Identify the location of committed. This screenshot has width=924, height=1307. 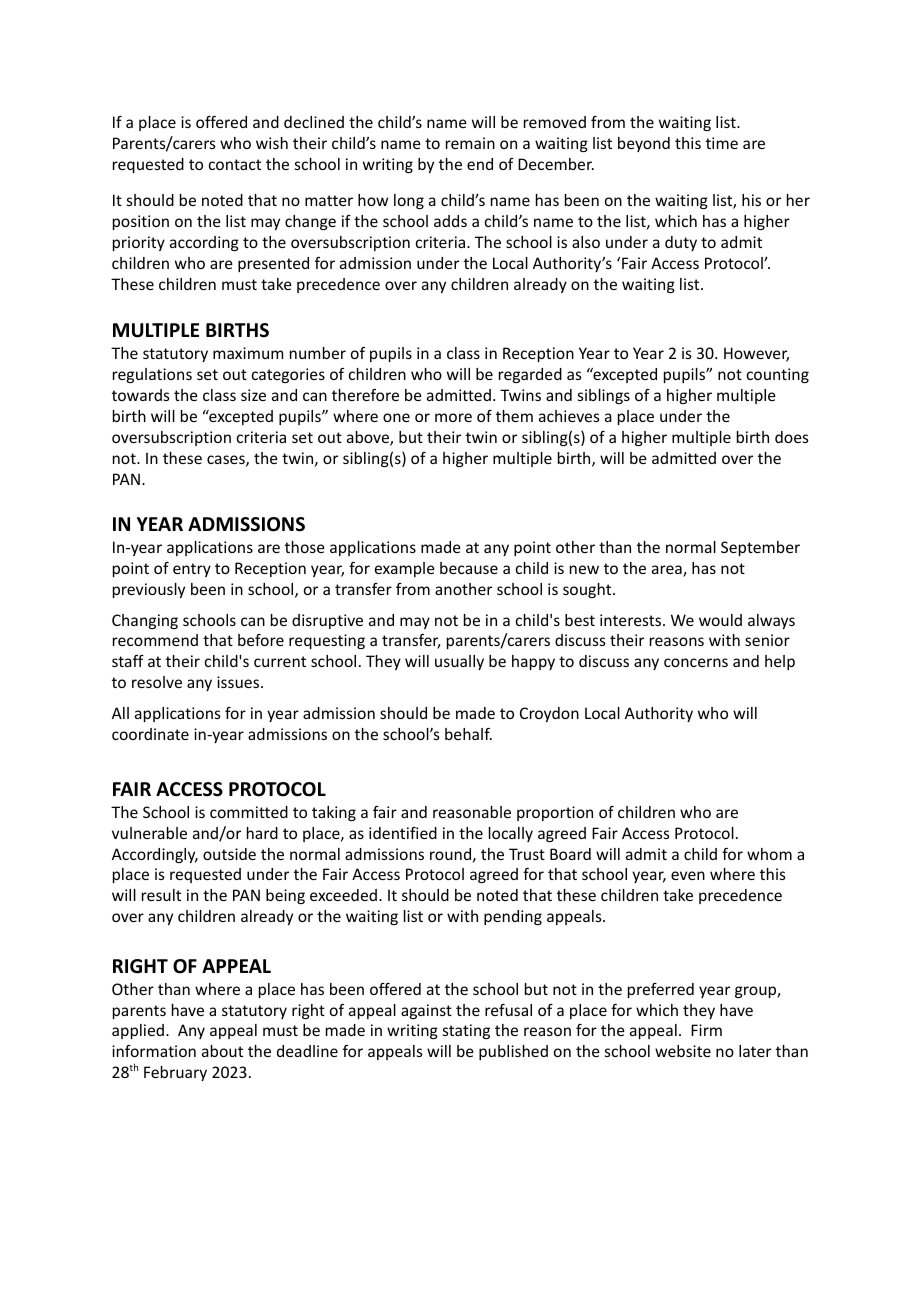
(249, 812).
